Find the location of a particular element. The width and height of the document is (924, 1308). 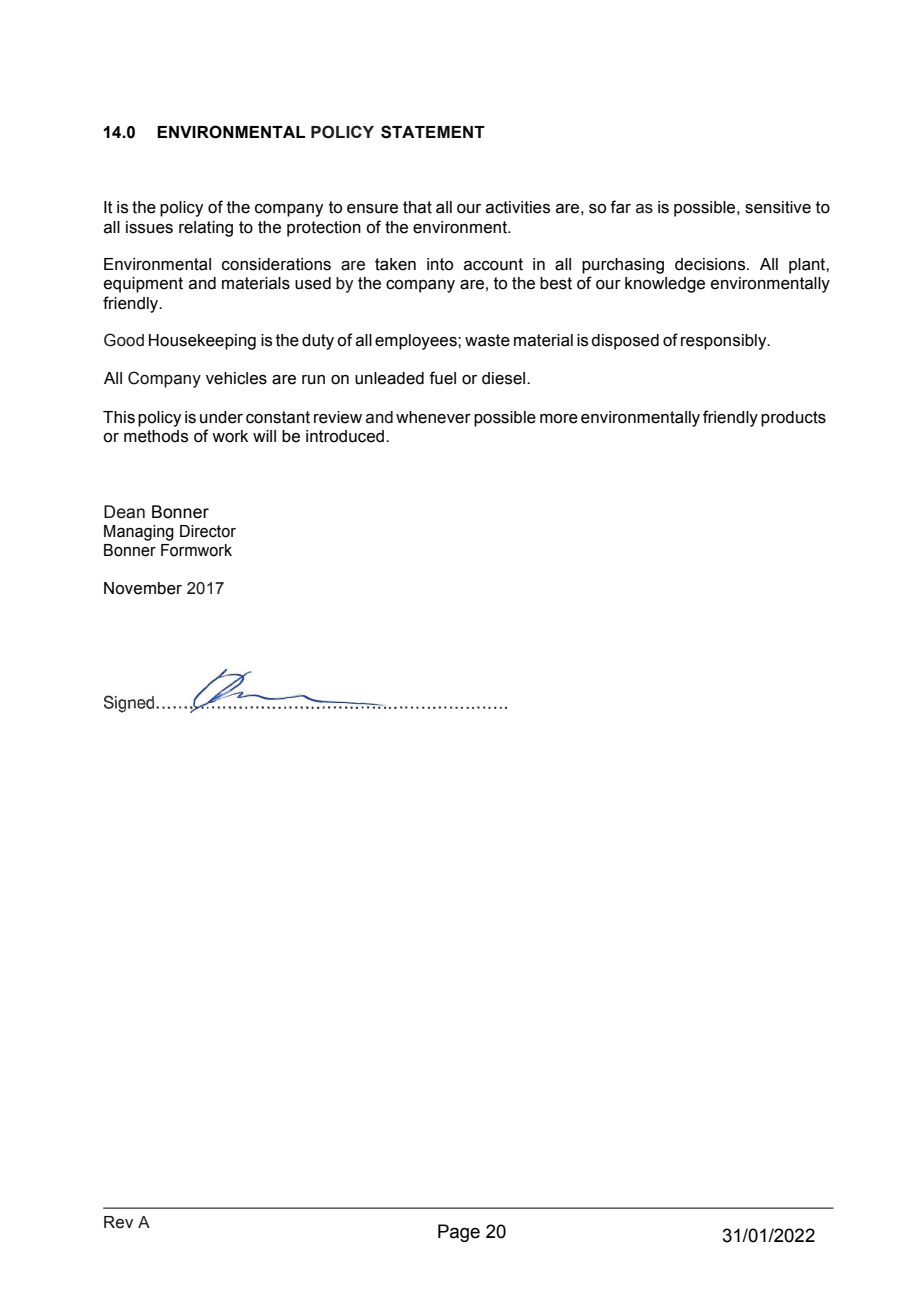

sensitive is located at coordinates (778, 207).
